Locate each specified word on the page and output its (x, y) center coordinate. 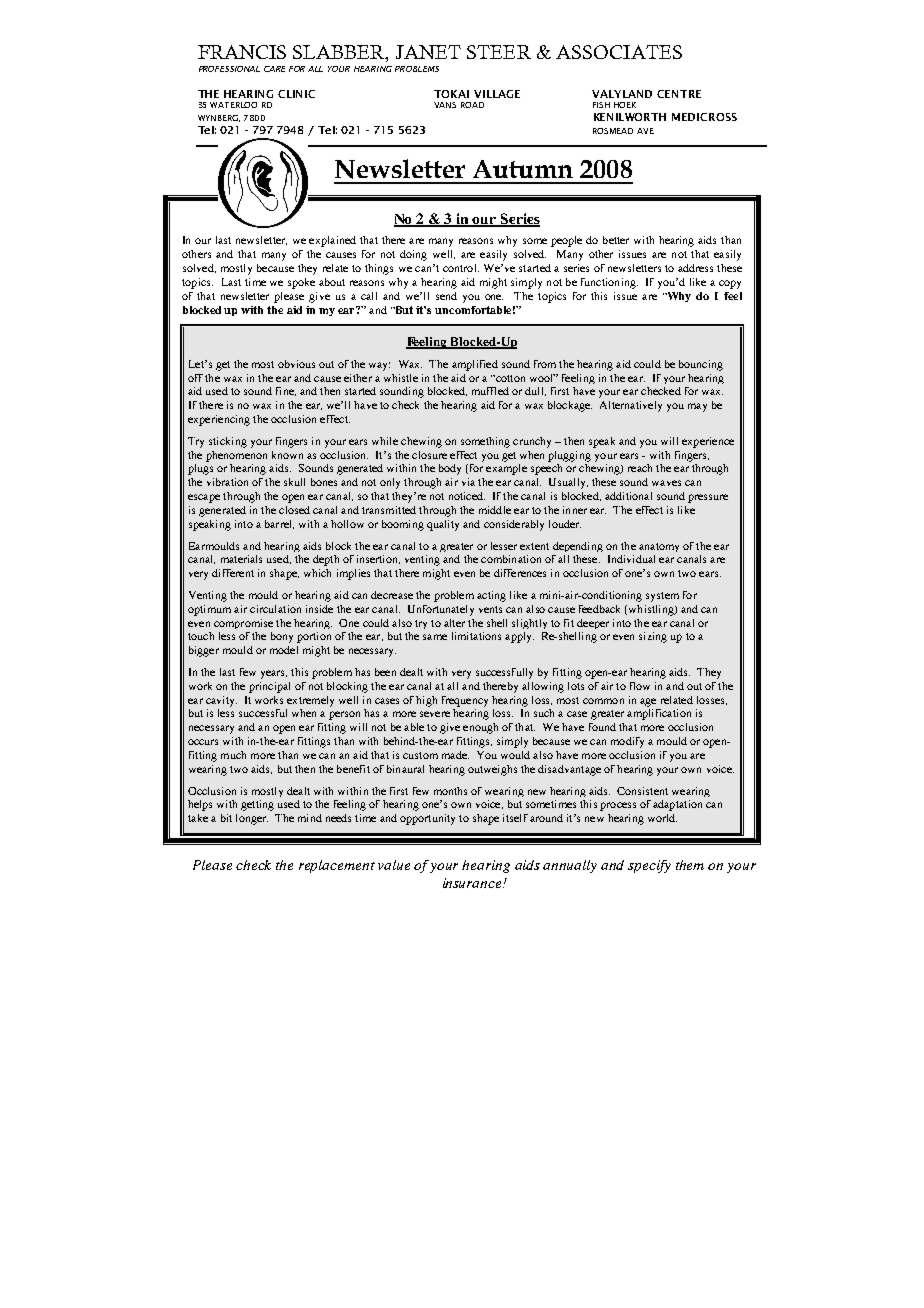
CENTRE (679, 94)
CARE (274, 69)
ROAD (472, 105)
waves (666, 483)
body (450, 469)
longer (252, 819)
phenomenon (236, 456)
